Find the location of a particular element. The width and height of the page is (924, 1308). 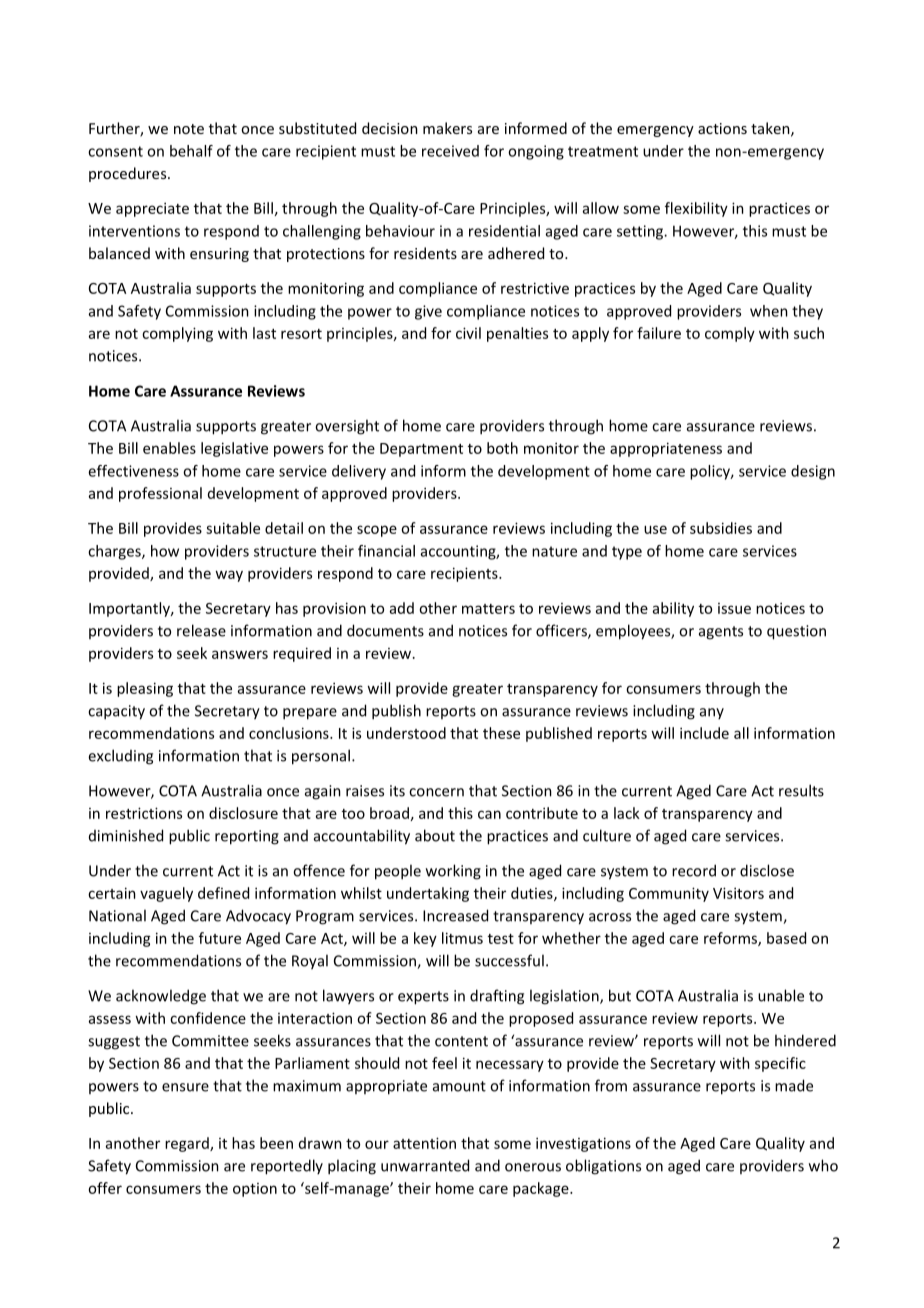

matters is located at coordinates (488, 609).
